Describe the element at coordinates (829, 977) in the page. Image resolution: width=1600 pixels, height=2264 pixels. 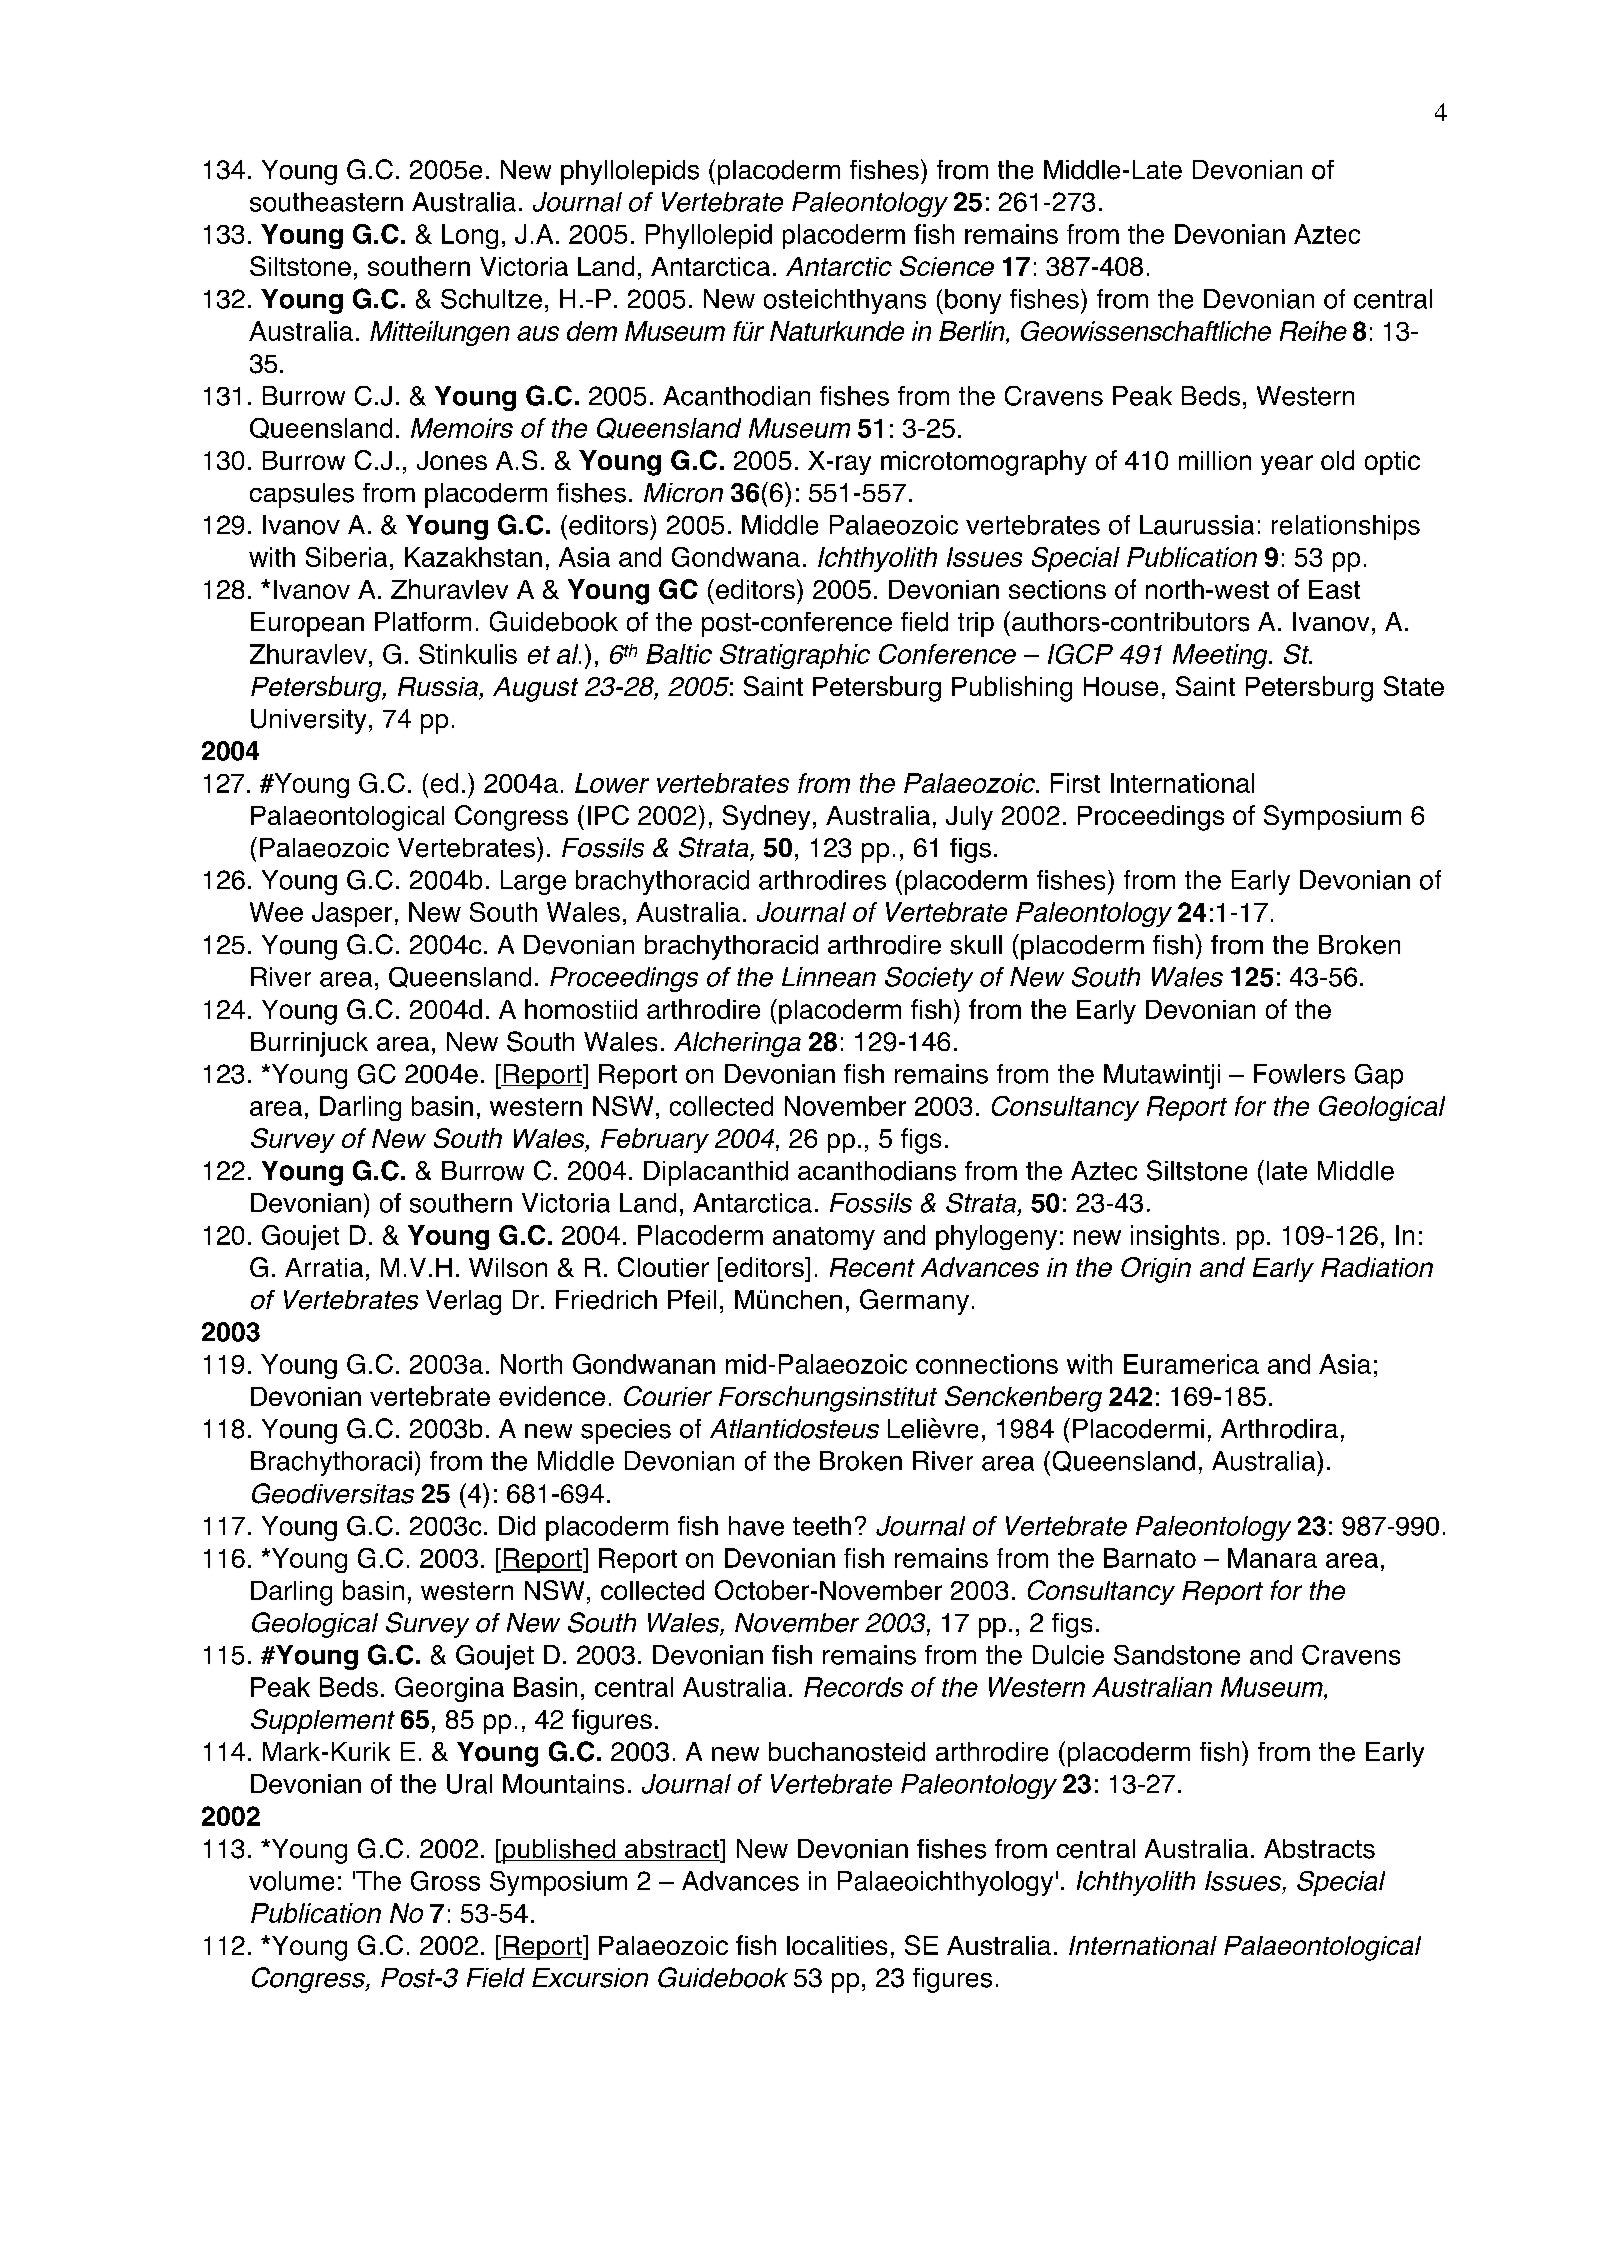
I see `Linnean` at that location.
